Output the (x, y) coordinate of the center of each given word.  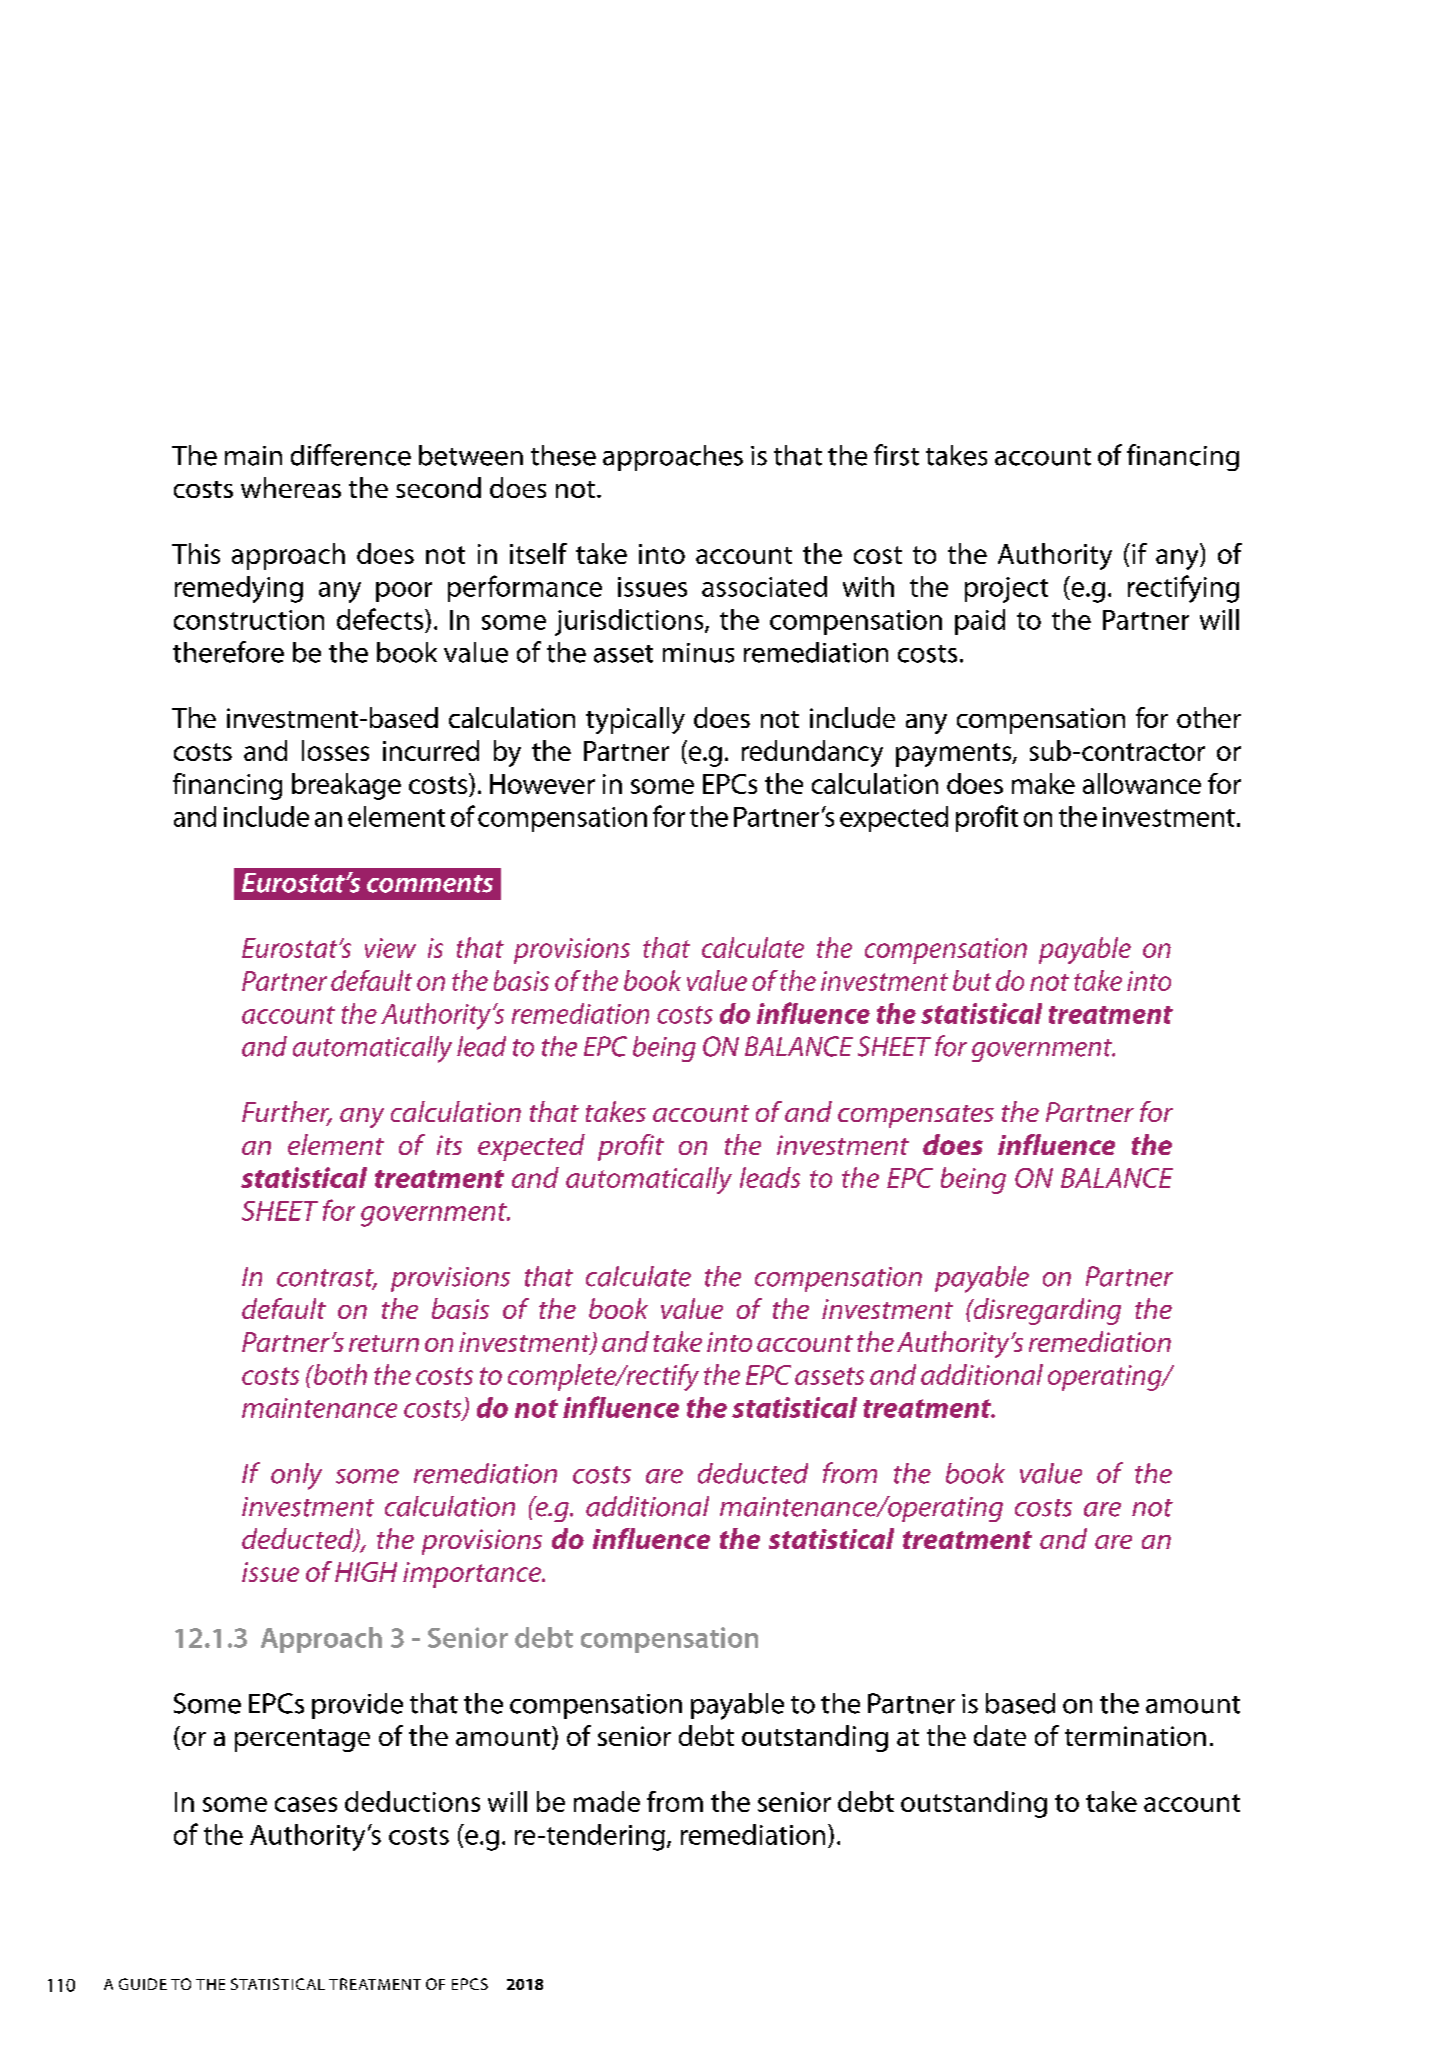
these (563, 455)
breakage (346, 786)
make (1043, 783)
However (542, 784)
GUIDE (143, 1984)
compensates (916, 1116)
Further (287, 1113)
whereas (291, 487)
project (1006, 590)
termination (1135, 1736)
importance (473, 1575)
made (607, 1801)
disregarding (1046, 1311)
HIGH (366, 1572)
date (1000, 1735)
